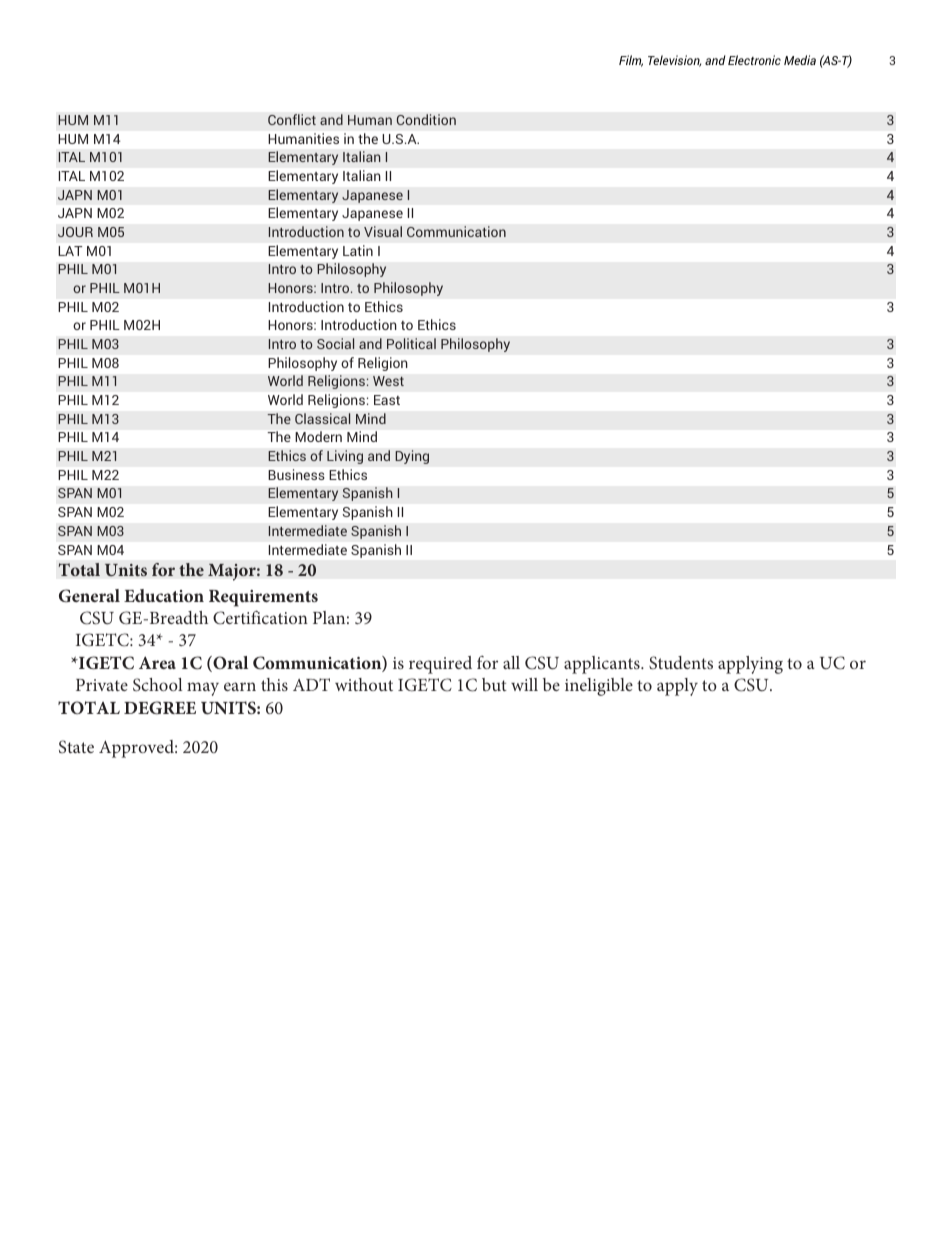  Describe the element at coordinates (599, 687) in the document. I see `ineligible` at that location.
